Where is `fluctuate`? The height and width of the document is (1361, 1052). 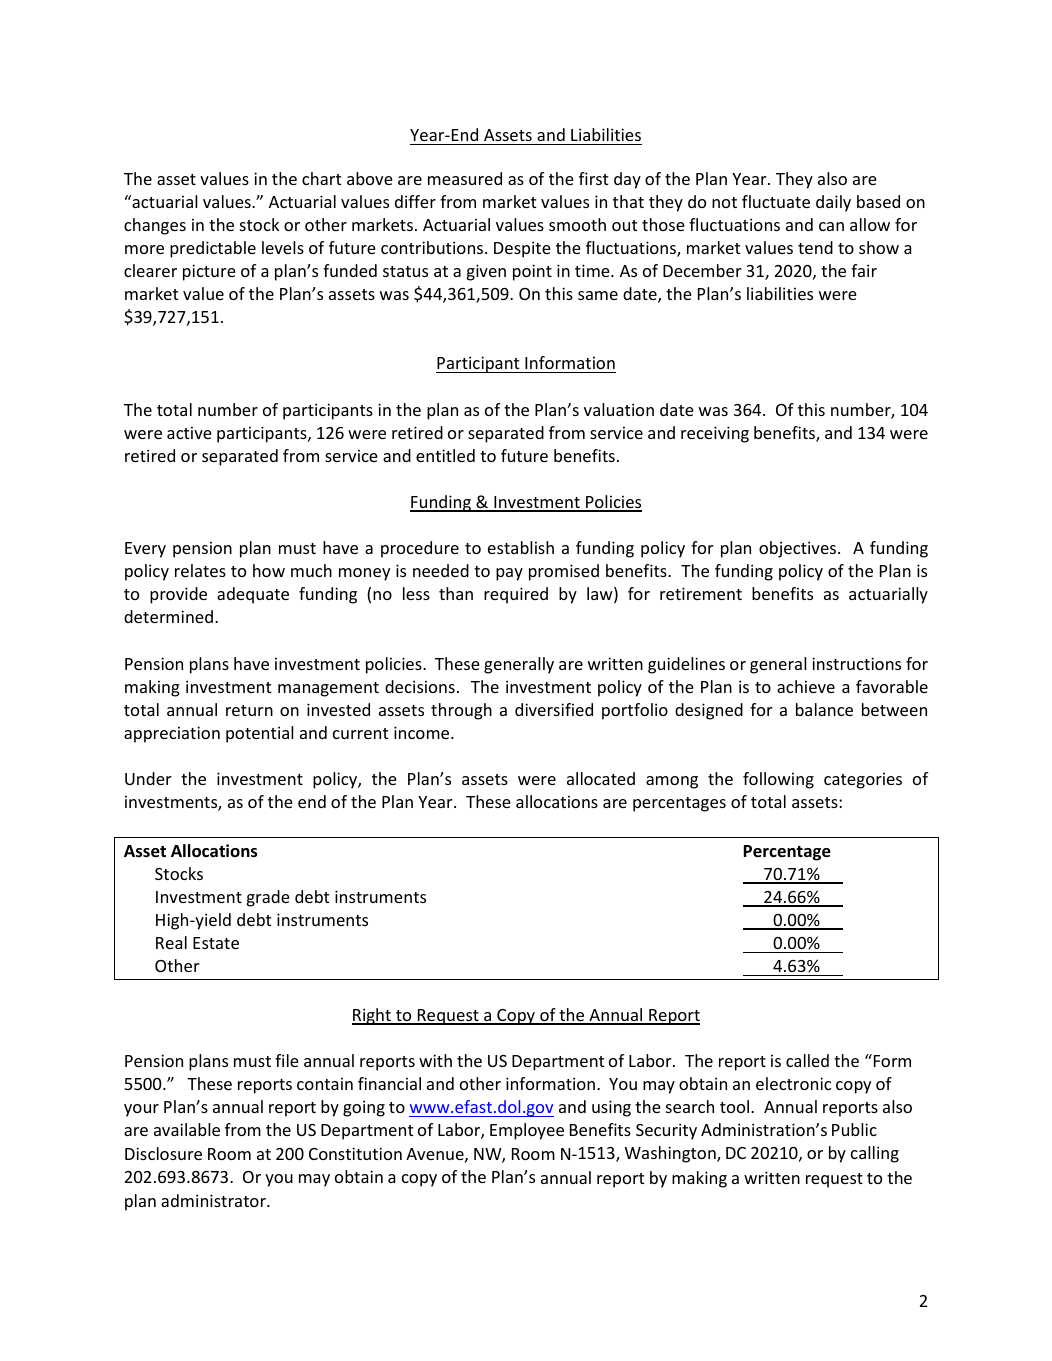 fluctuate is located at coordinates (776, 201).
